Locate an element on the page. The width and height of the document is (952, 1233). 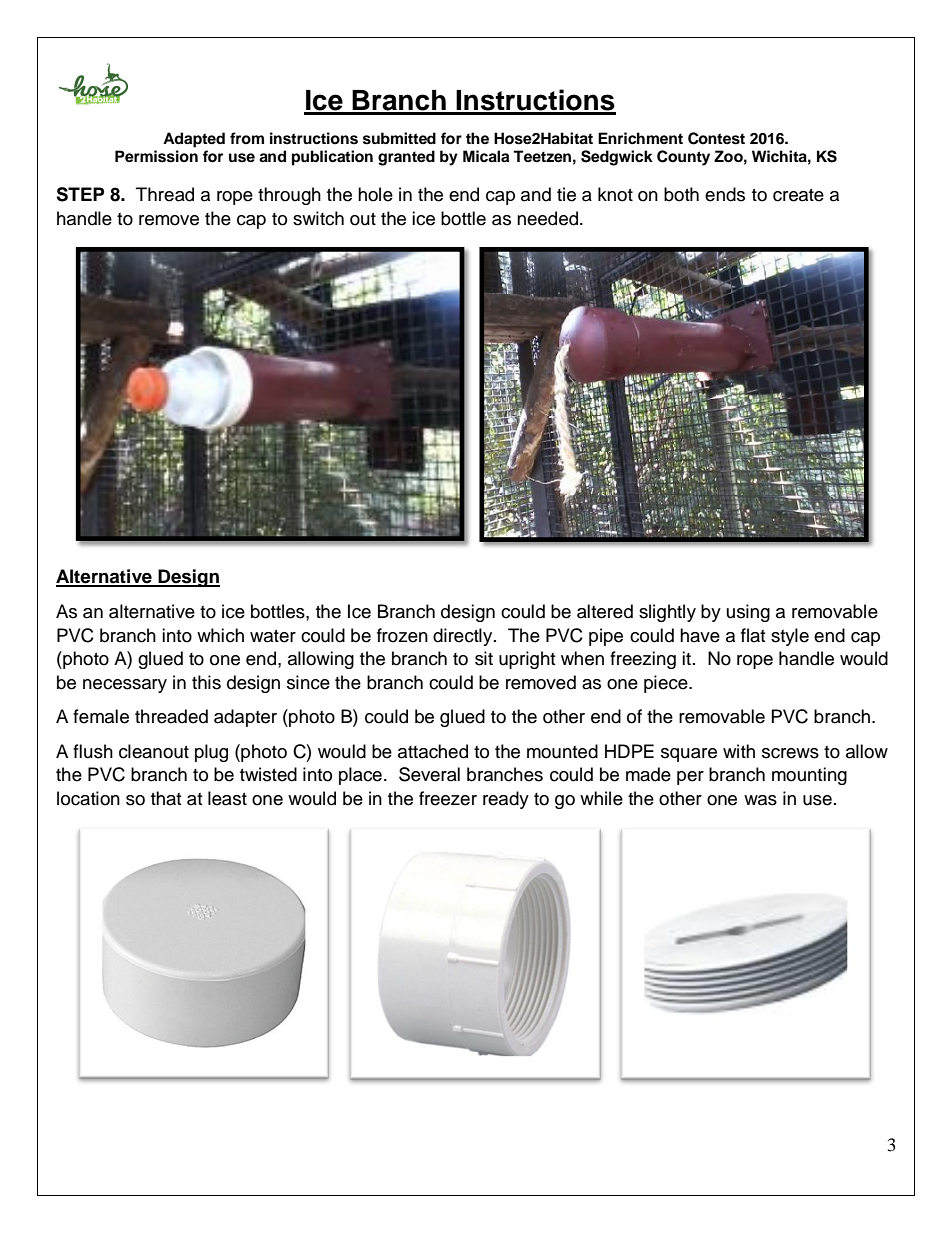
Permission is located at coordinates (156, 156).
